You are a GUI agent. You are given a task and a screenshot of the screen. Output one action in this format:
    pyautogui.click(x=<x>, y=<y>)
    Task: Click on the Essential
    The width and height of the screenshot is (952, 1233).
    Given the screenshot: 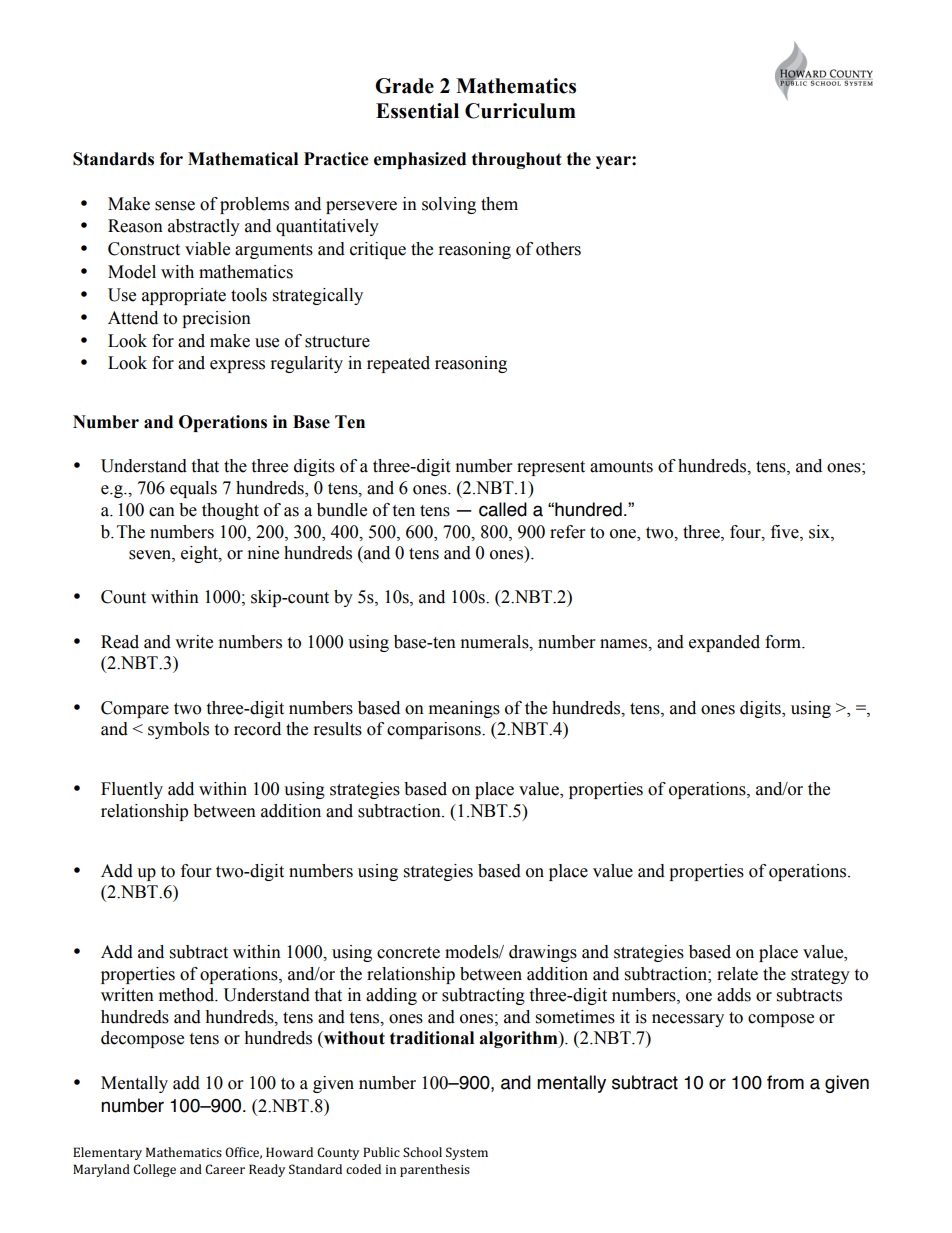 What is the action you would take?
    pyautogui.click(x=417, y=111)
